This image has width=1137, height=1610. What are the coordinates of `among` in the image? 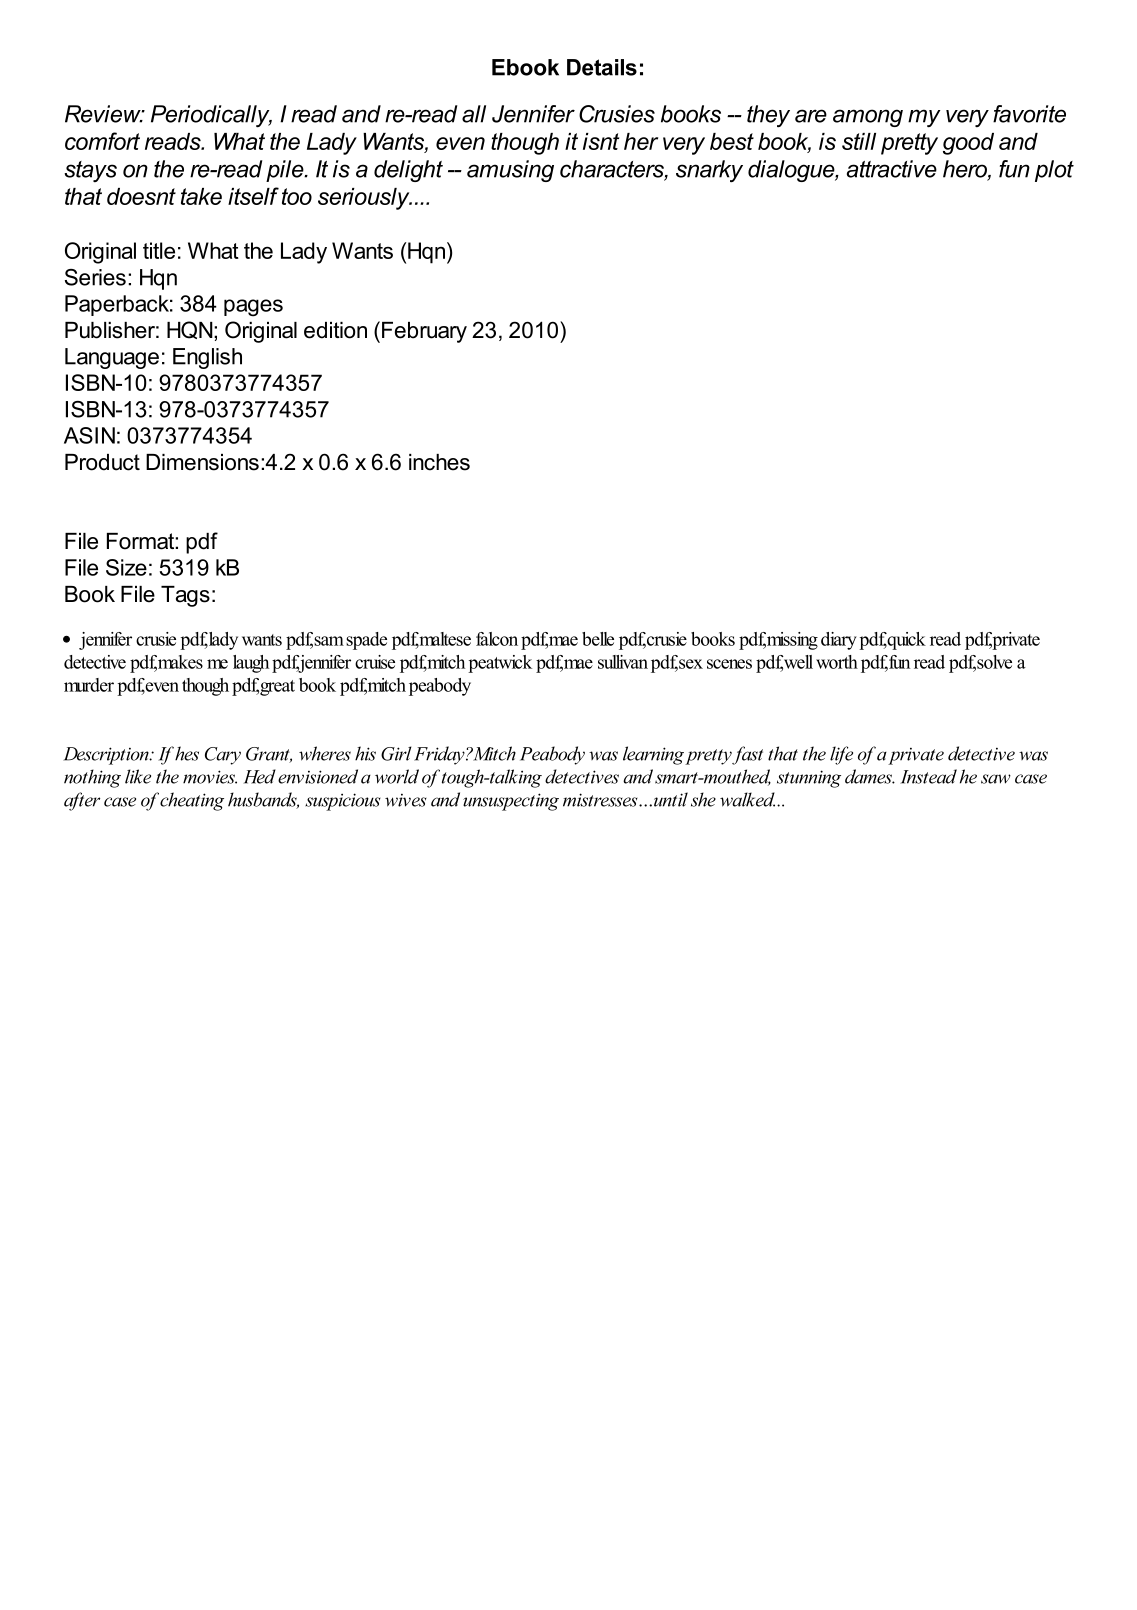 It's located at (868, 118).
